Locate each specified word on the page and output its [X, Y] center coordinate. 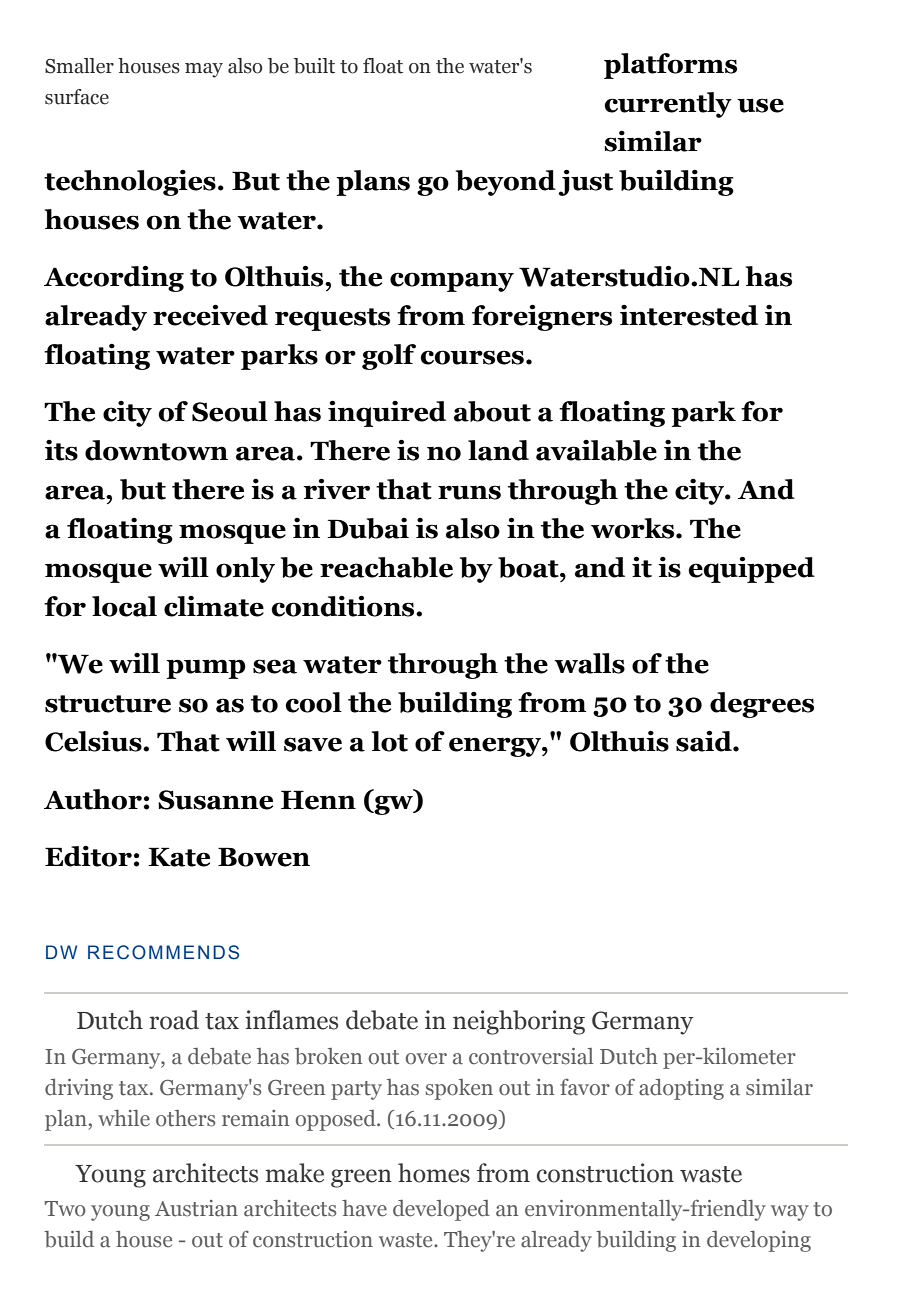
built [314, 66]
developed [441, 1210]
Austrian [196, 1208]
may [204, 70]
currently [668, 105]
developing [759, 1241]
